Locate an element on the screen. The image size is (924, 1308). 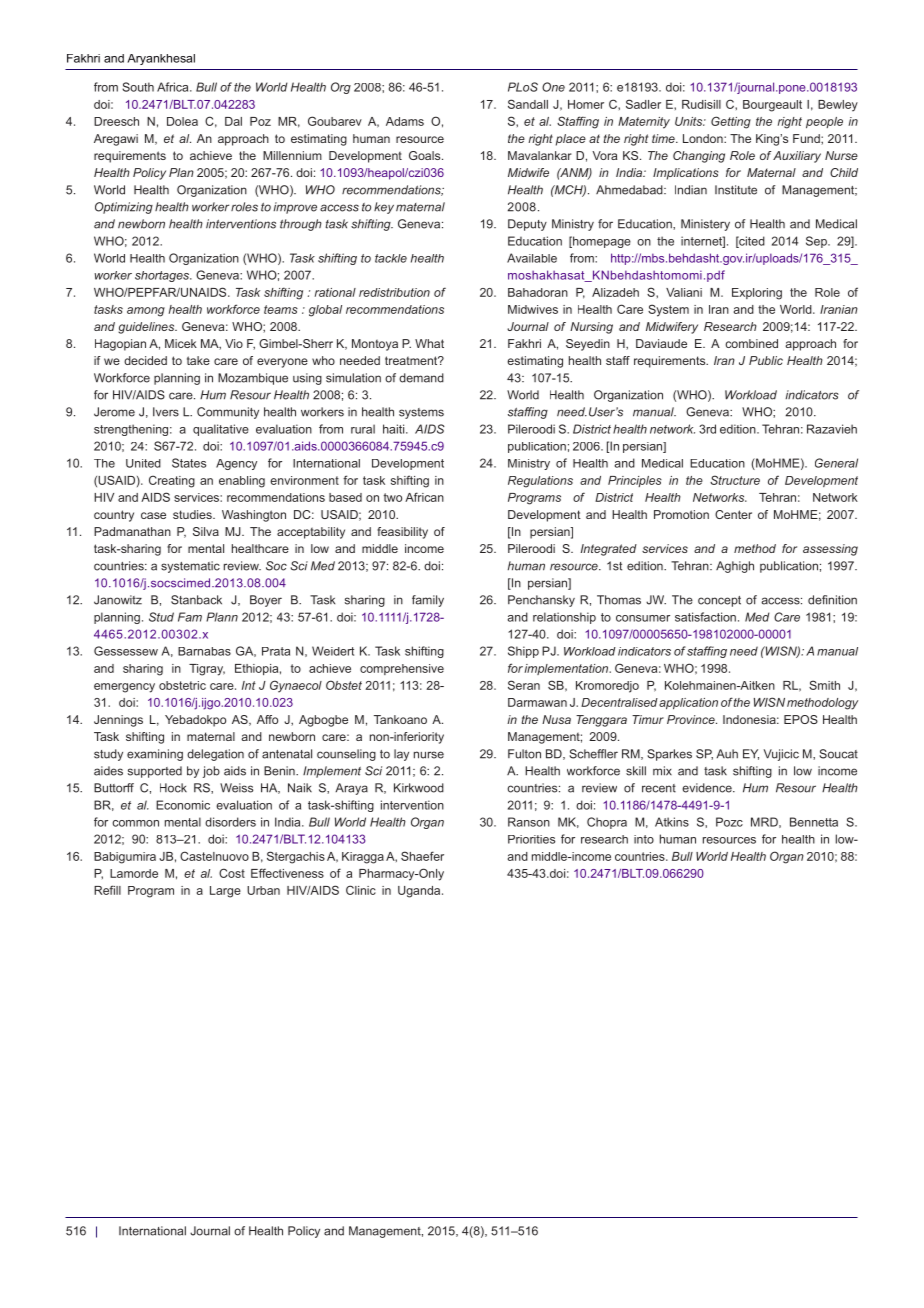
Castelnuovo is located at coordinates (214, 856).
